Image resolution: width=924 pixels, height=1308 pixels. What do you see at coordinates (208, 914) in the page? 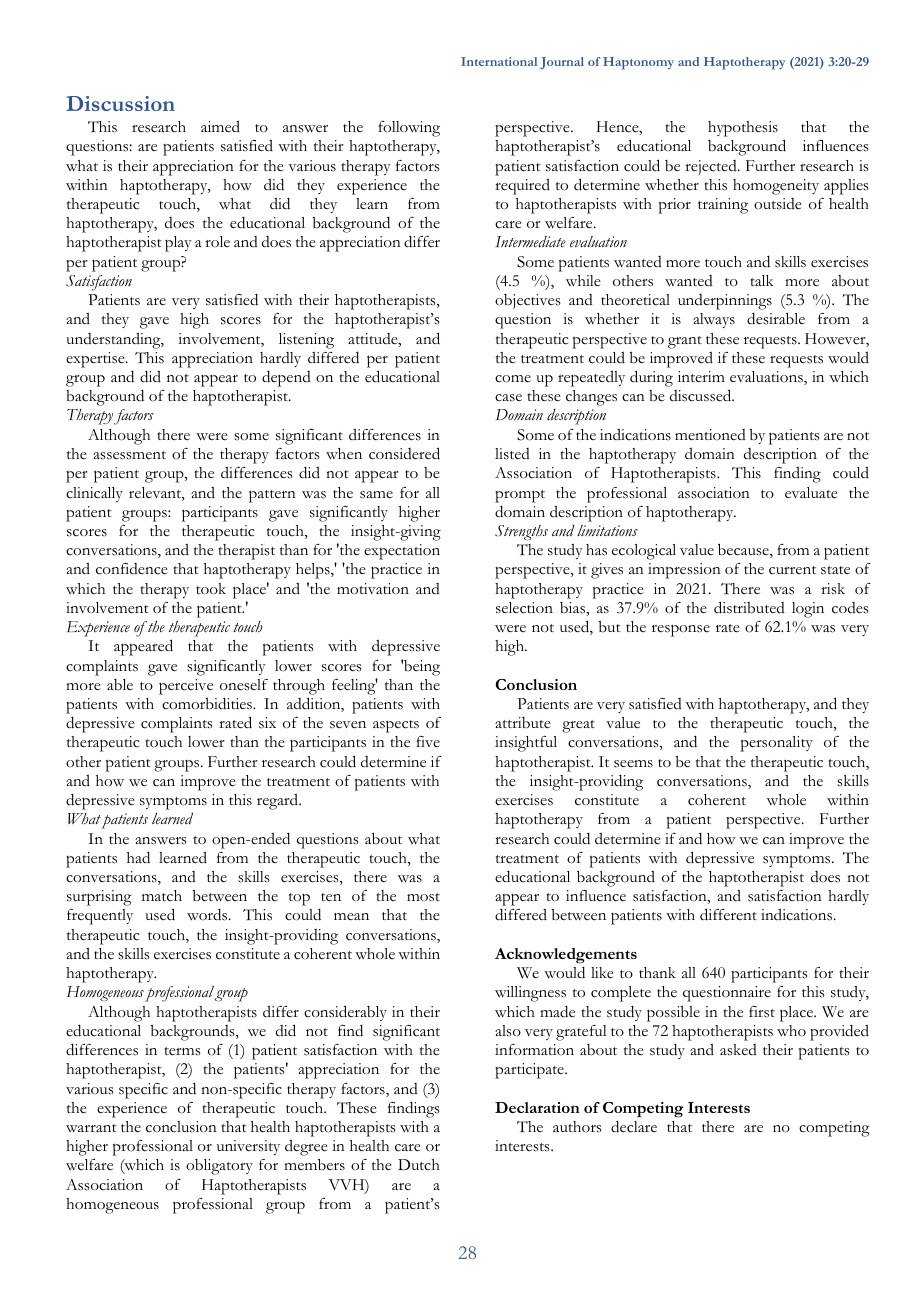
I see `words` at bounding box center [208, 914].
